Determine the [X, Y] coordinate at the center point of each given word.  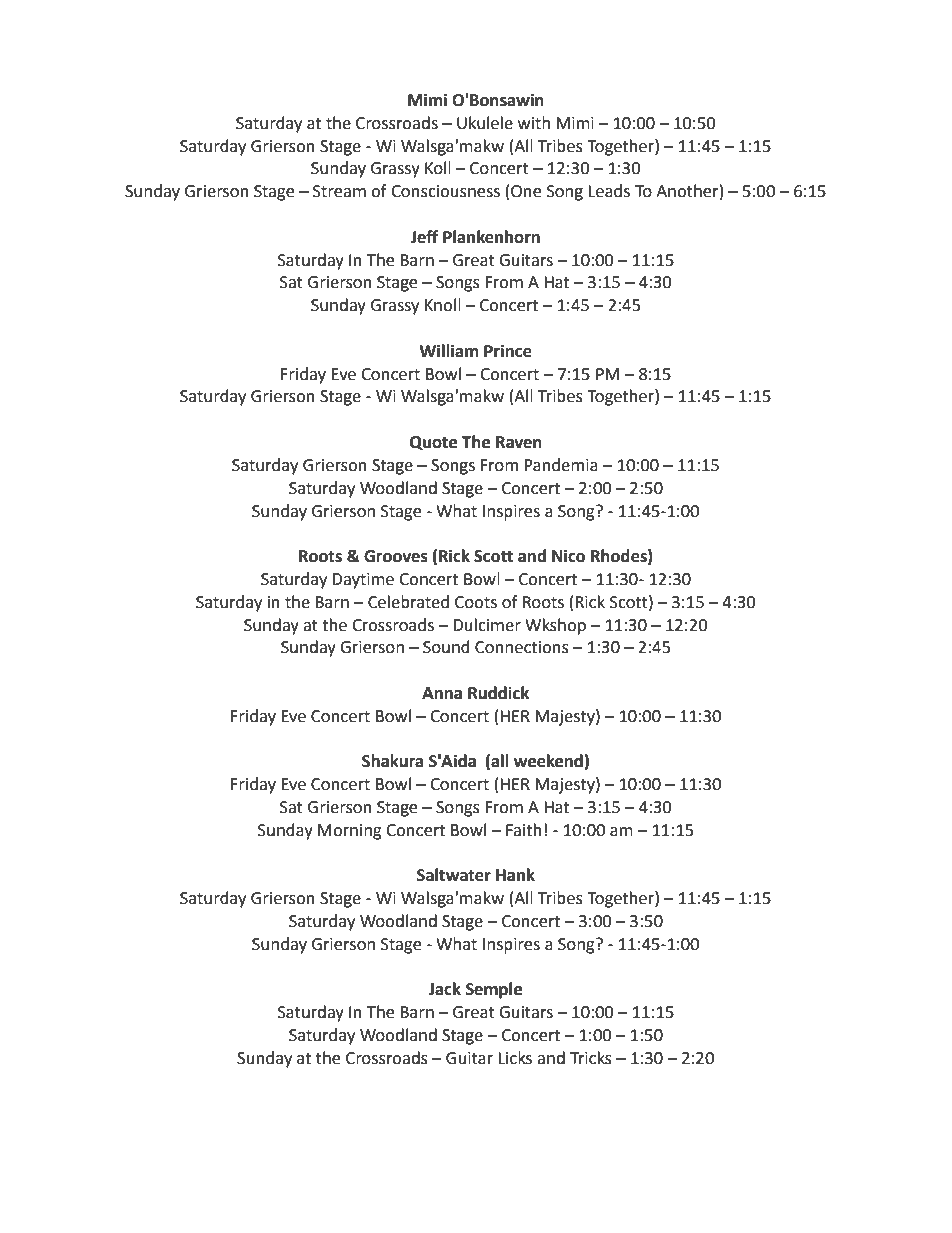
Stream [339, 191]
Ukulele [485, 123]
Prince [508, 351]
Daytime [363, 581]
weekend [548, 761]
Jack [444, 989]
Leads [609, 191]
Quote [433, 443]
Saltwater [454, 875]
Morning [350, 832]
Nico [568, 556]
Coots [476, 602]
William [449, 351]
